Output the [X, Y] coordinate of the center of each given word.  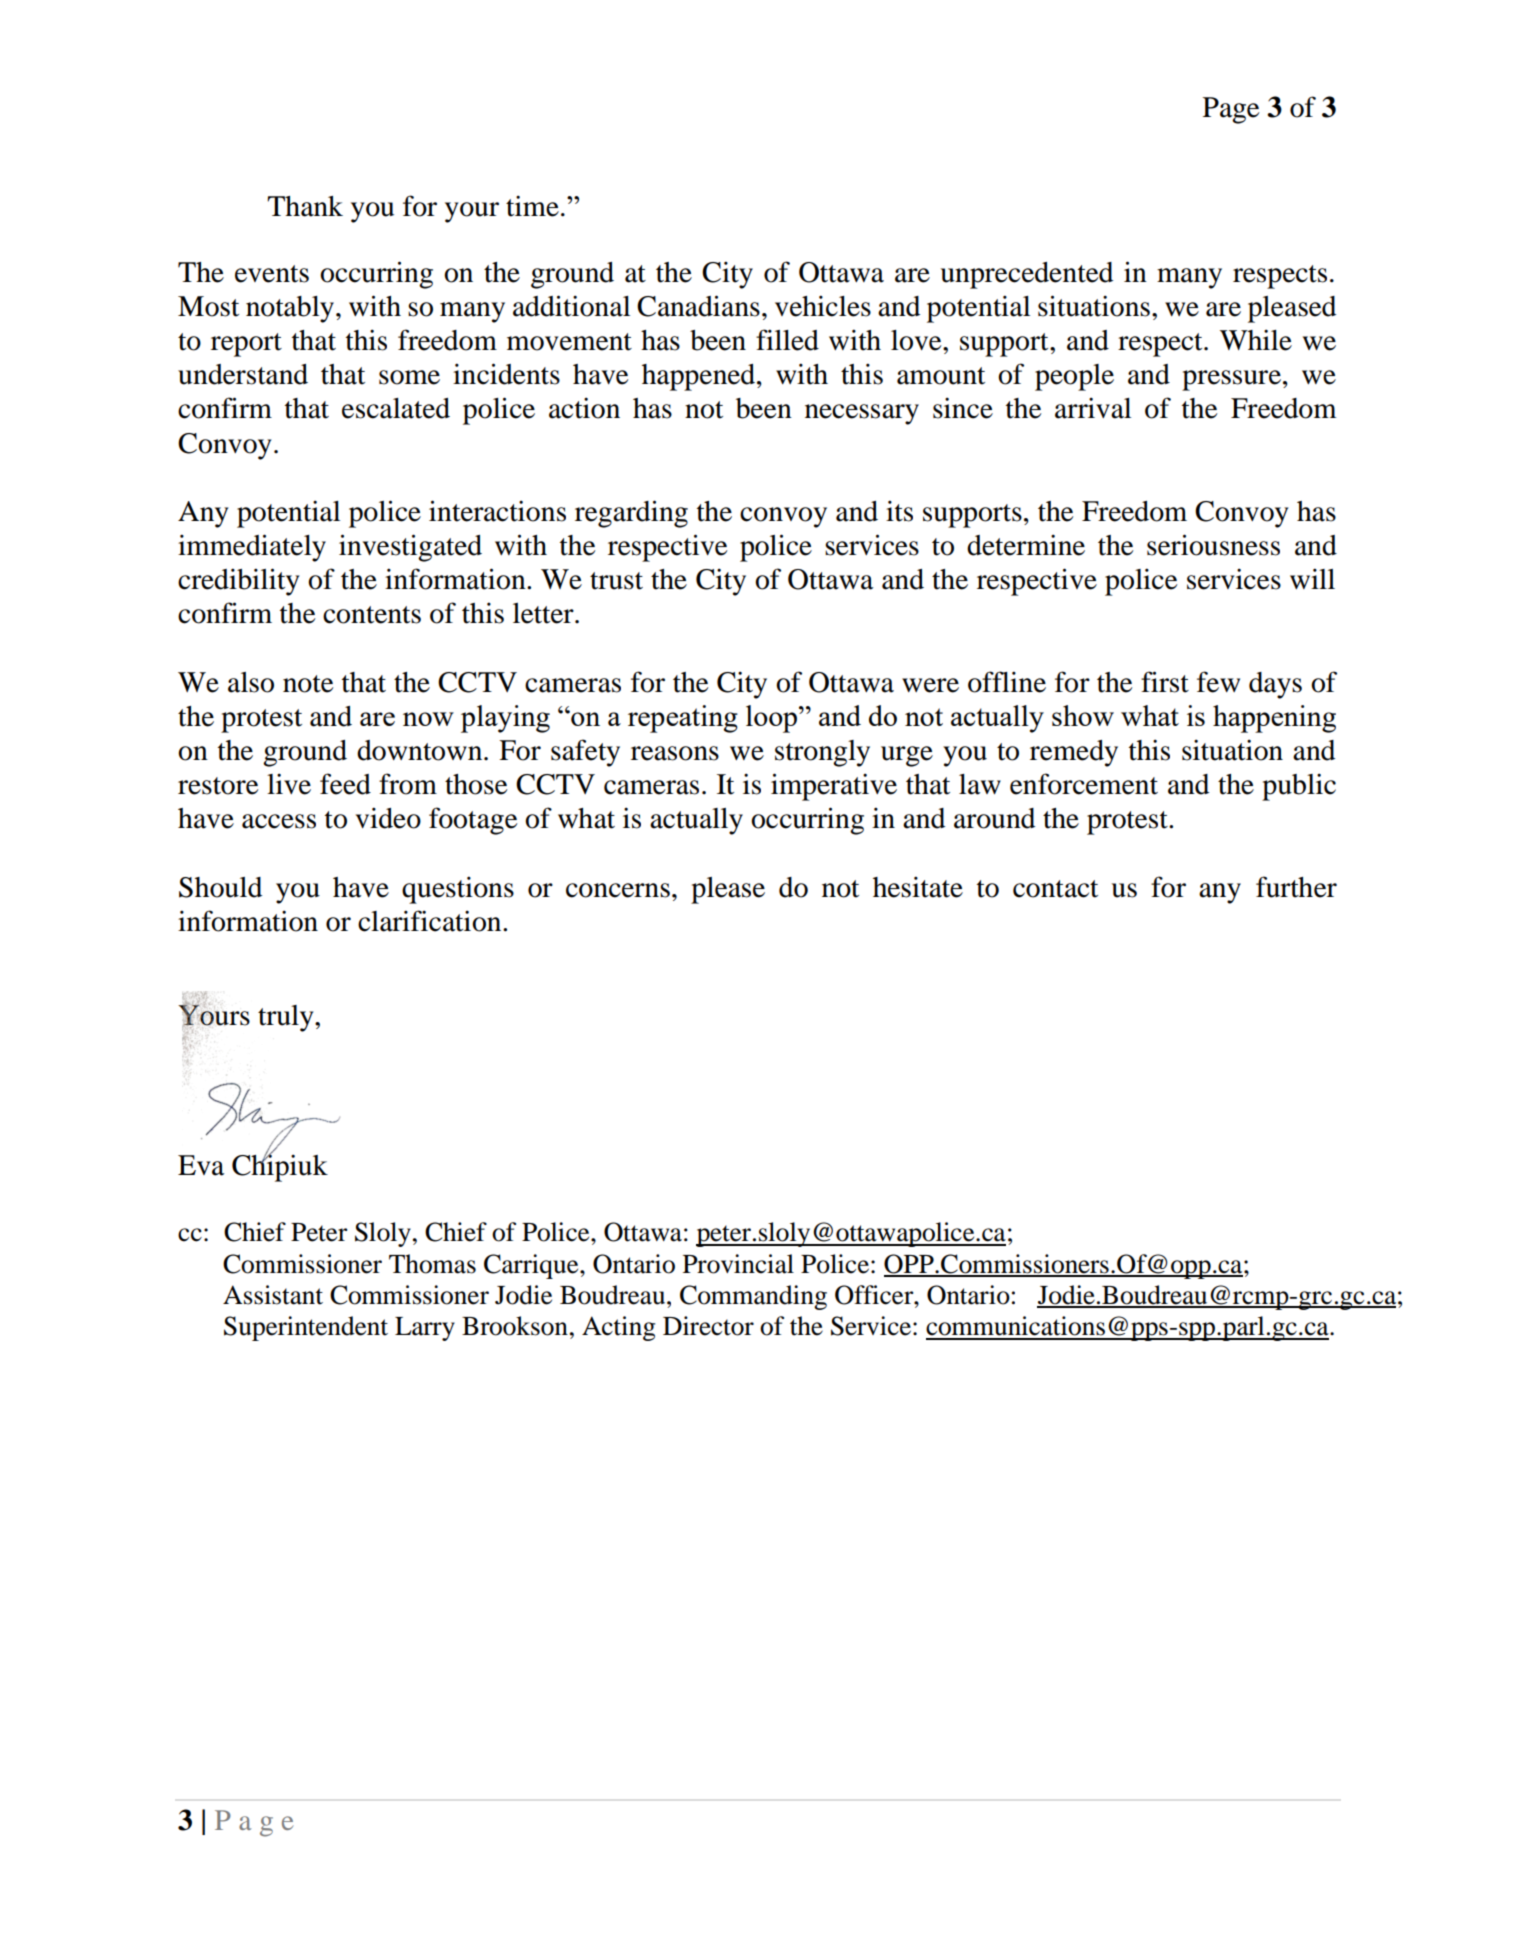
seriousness [1213, 545]
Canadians [698, 306]
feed [345, 784]
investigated [410, 548]
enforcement [1084, 784]
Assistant [273, 1295]
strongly [822, 753]
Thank [305, 206]
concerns [618, 890]
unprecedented [1027, 275]
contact [1055, 889]
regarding [631, 514]
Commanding [753, 1297]
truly [287, 1018]
